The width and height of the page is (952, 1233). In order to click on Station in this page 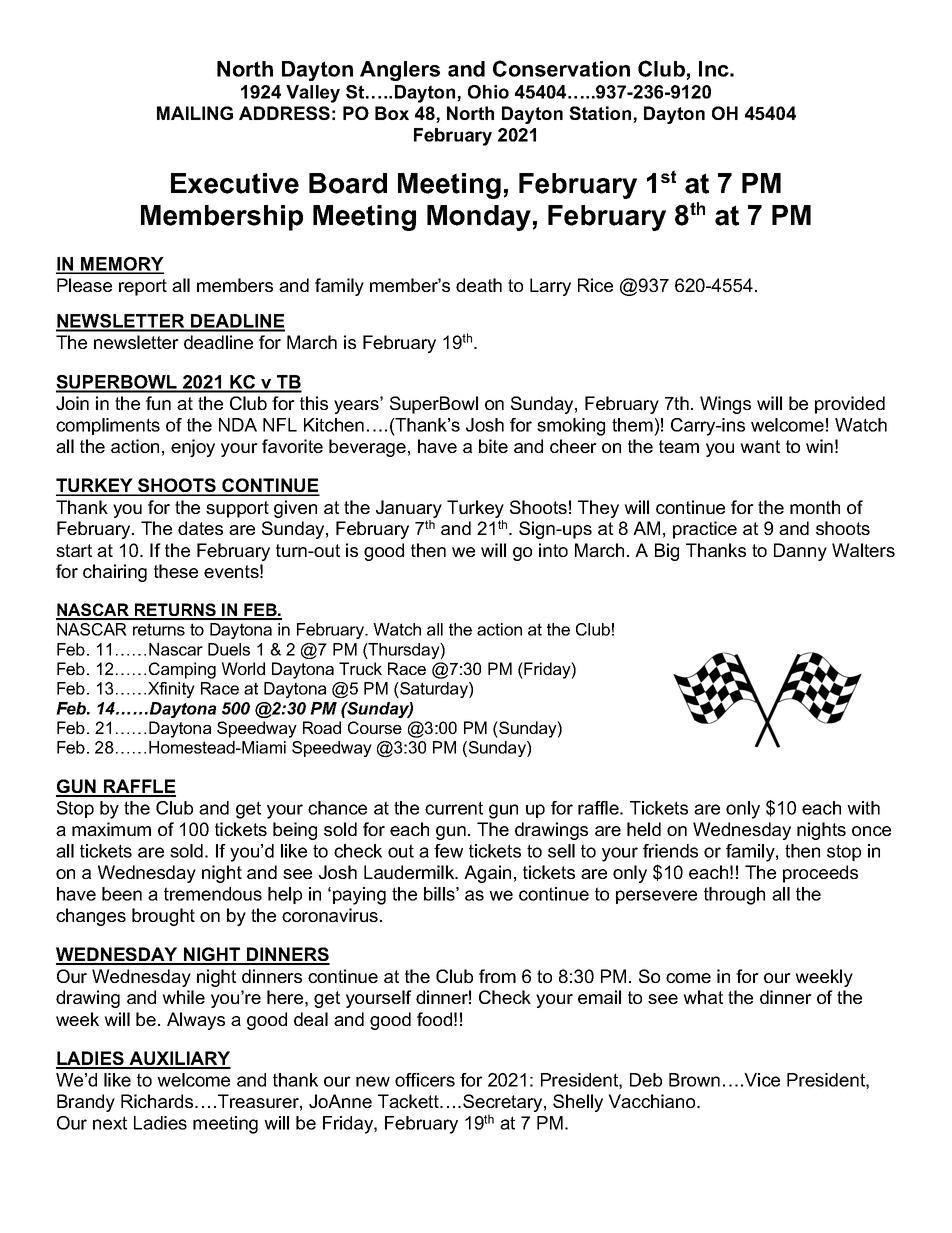, I will do `click(601, 114)`.
